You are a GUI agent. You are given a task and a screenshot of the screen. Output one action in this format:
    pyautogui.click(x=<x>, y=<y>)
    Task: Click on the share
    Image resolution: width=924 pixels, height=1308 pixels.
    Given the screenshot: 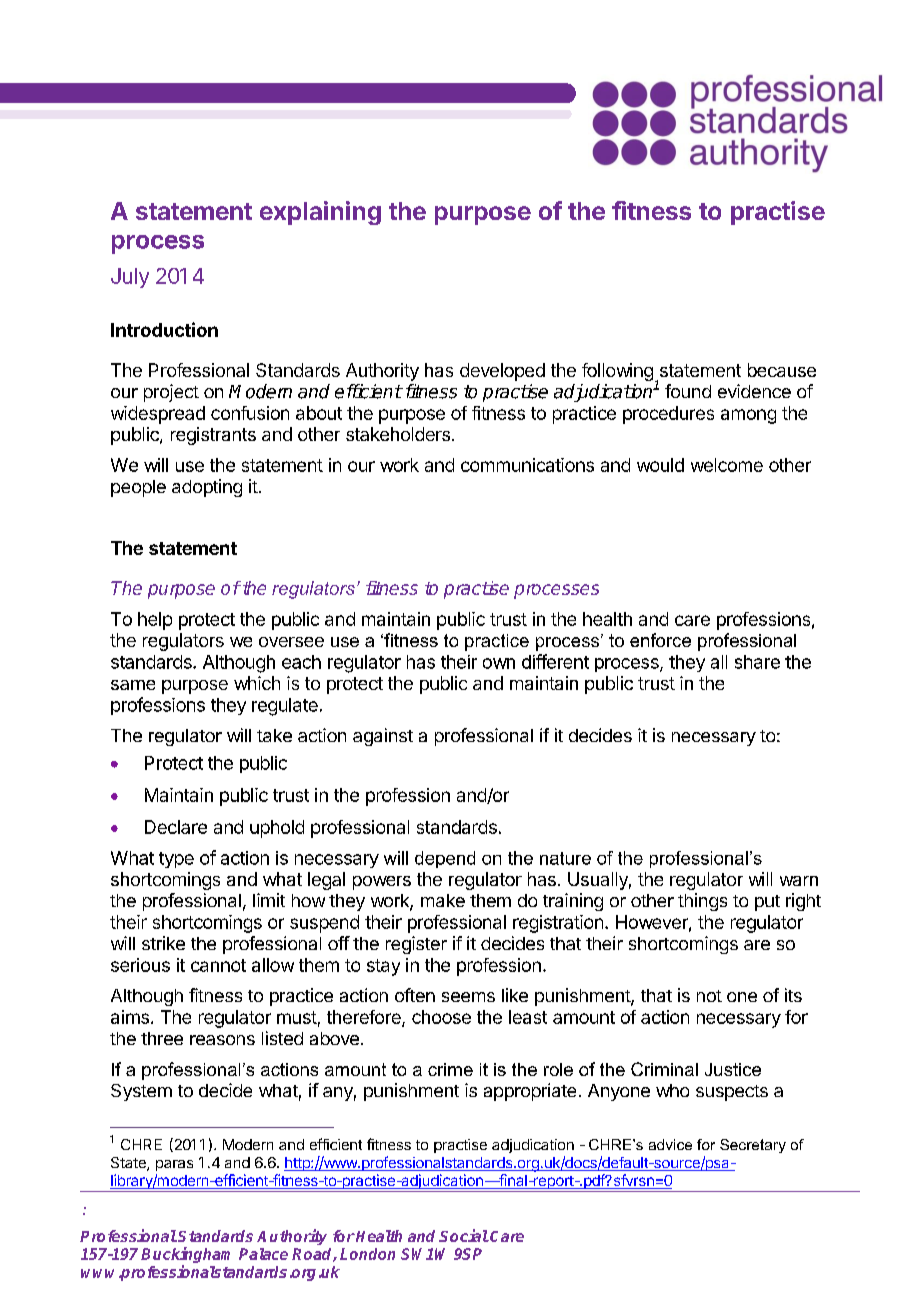 What is the action you would take?
    pyautogui.click(x=757, y=662)
